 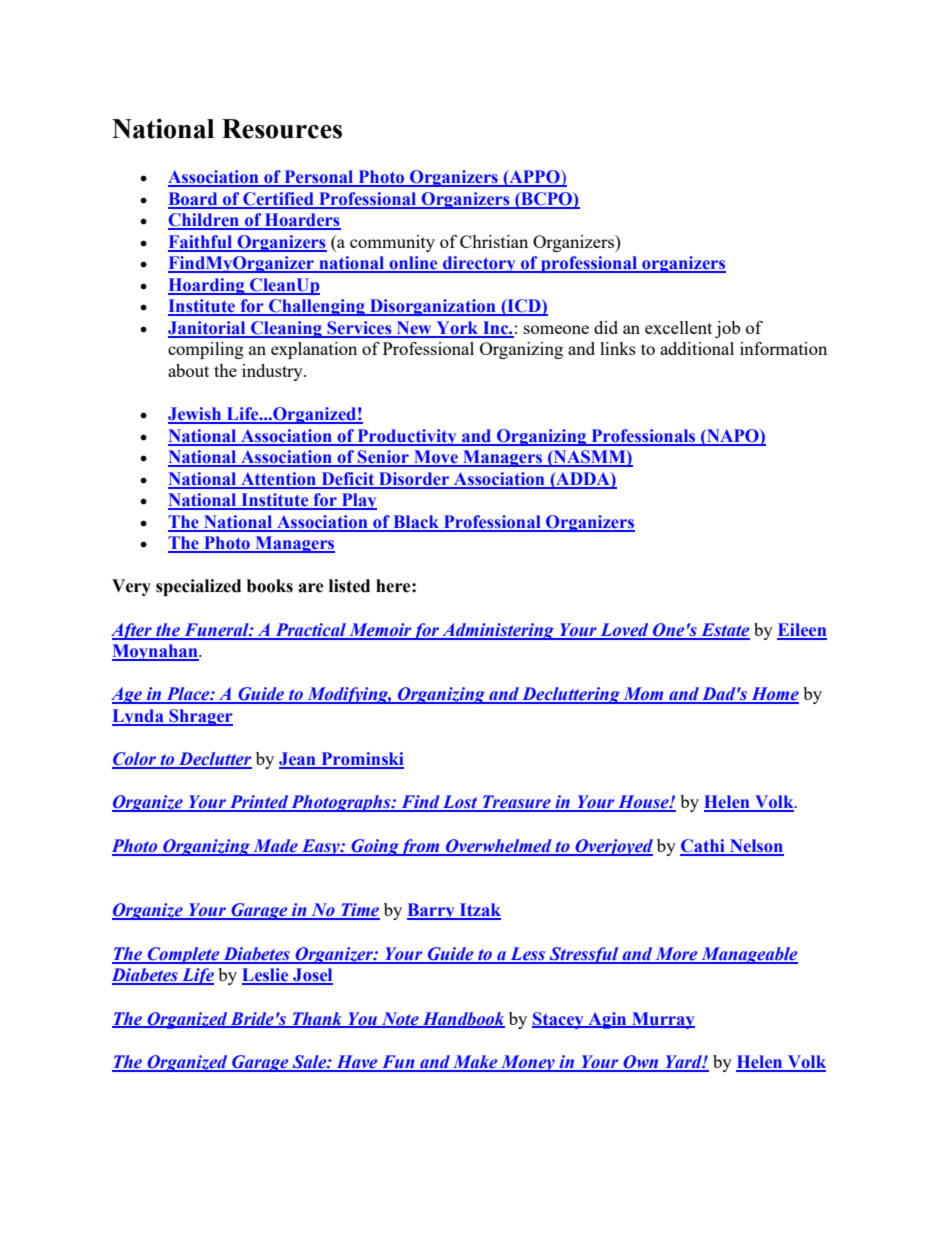 I want to click on Handbook, so click(x=462, y=1019).
